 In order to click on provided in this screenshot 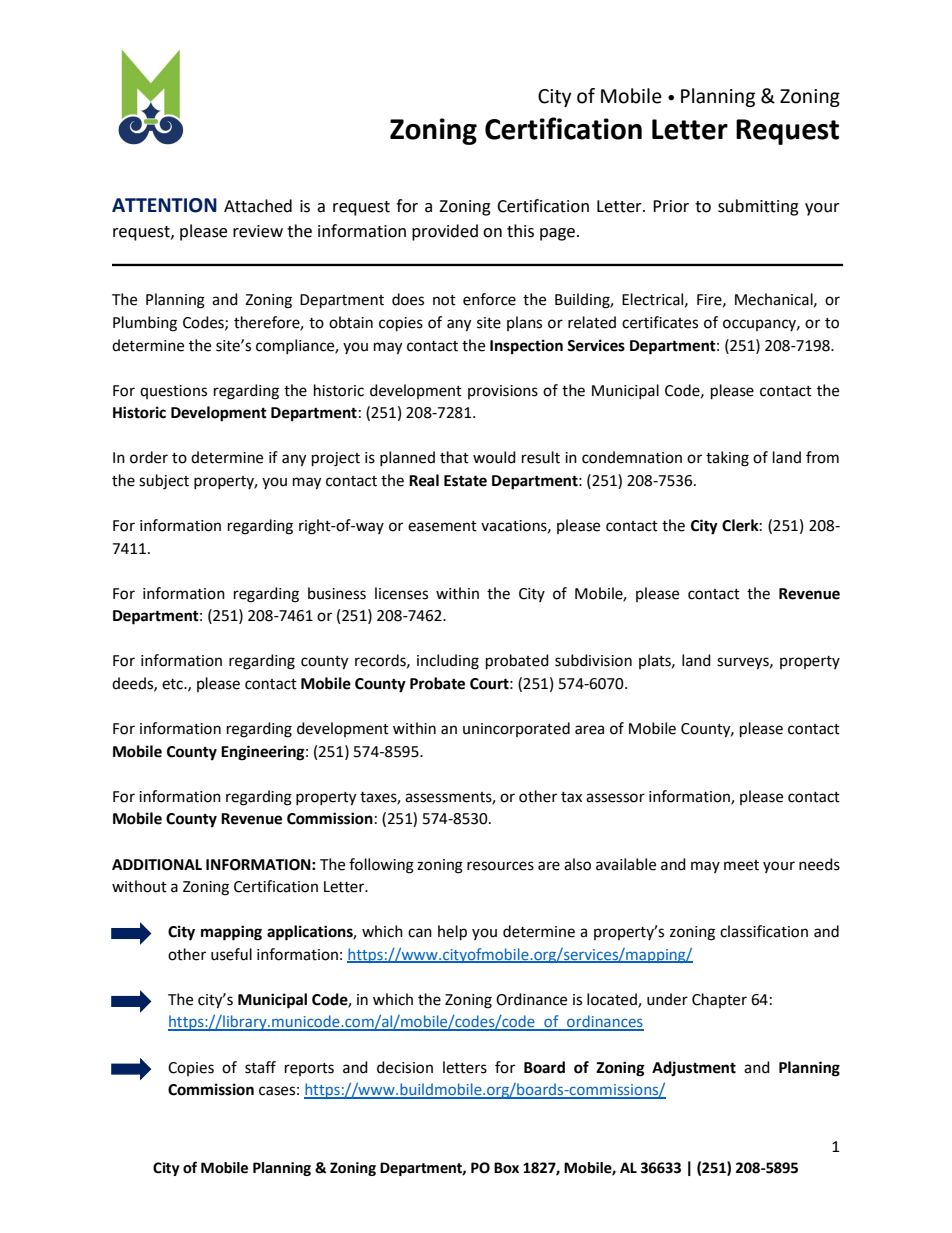, I will do `click(445, 232)`.
